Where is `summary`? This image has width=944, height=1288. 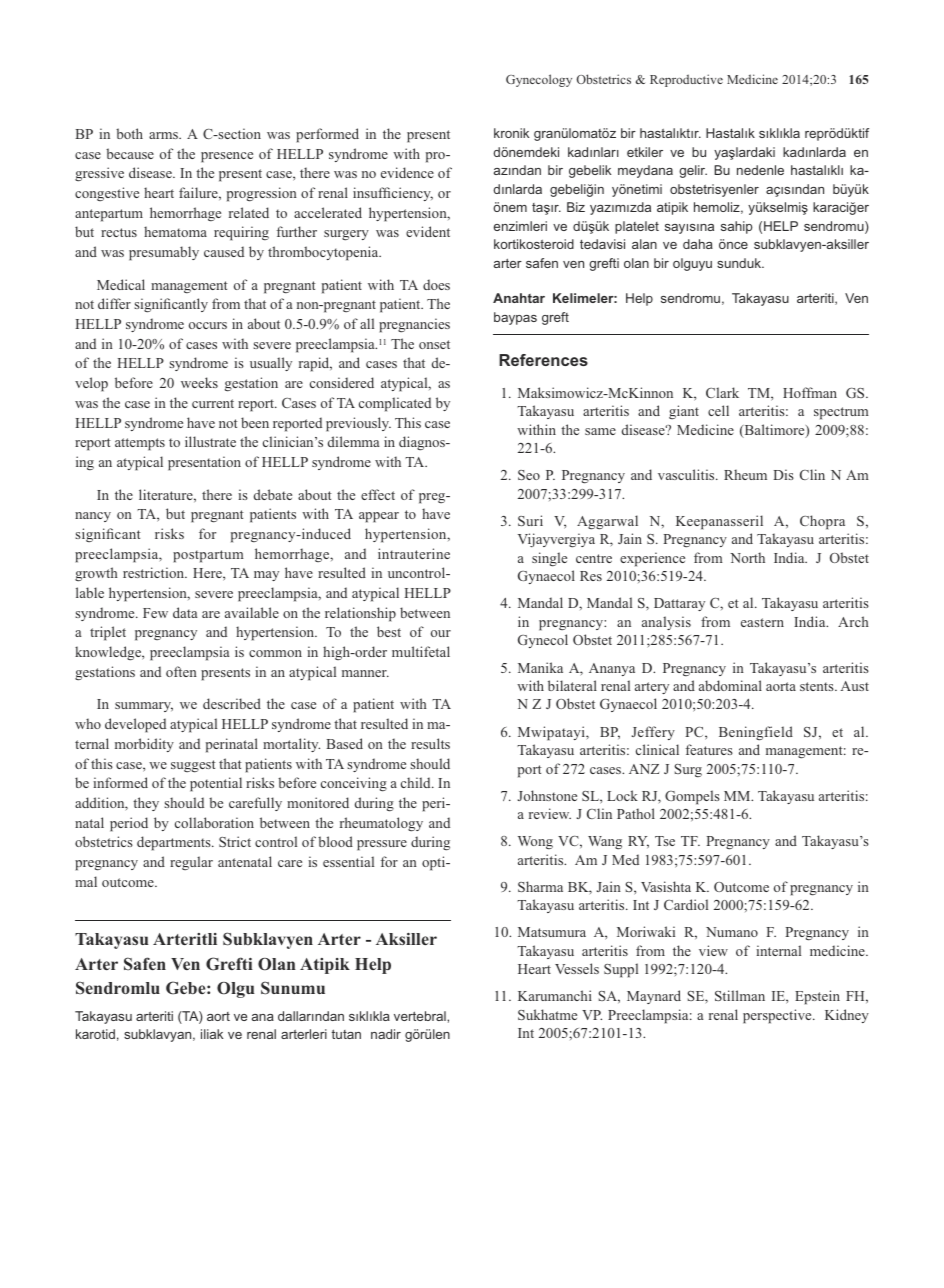
summary is located at coordinates (144, 707).
